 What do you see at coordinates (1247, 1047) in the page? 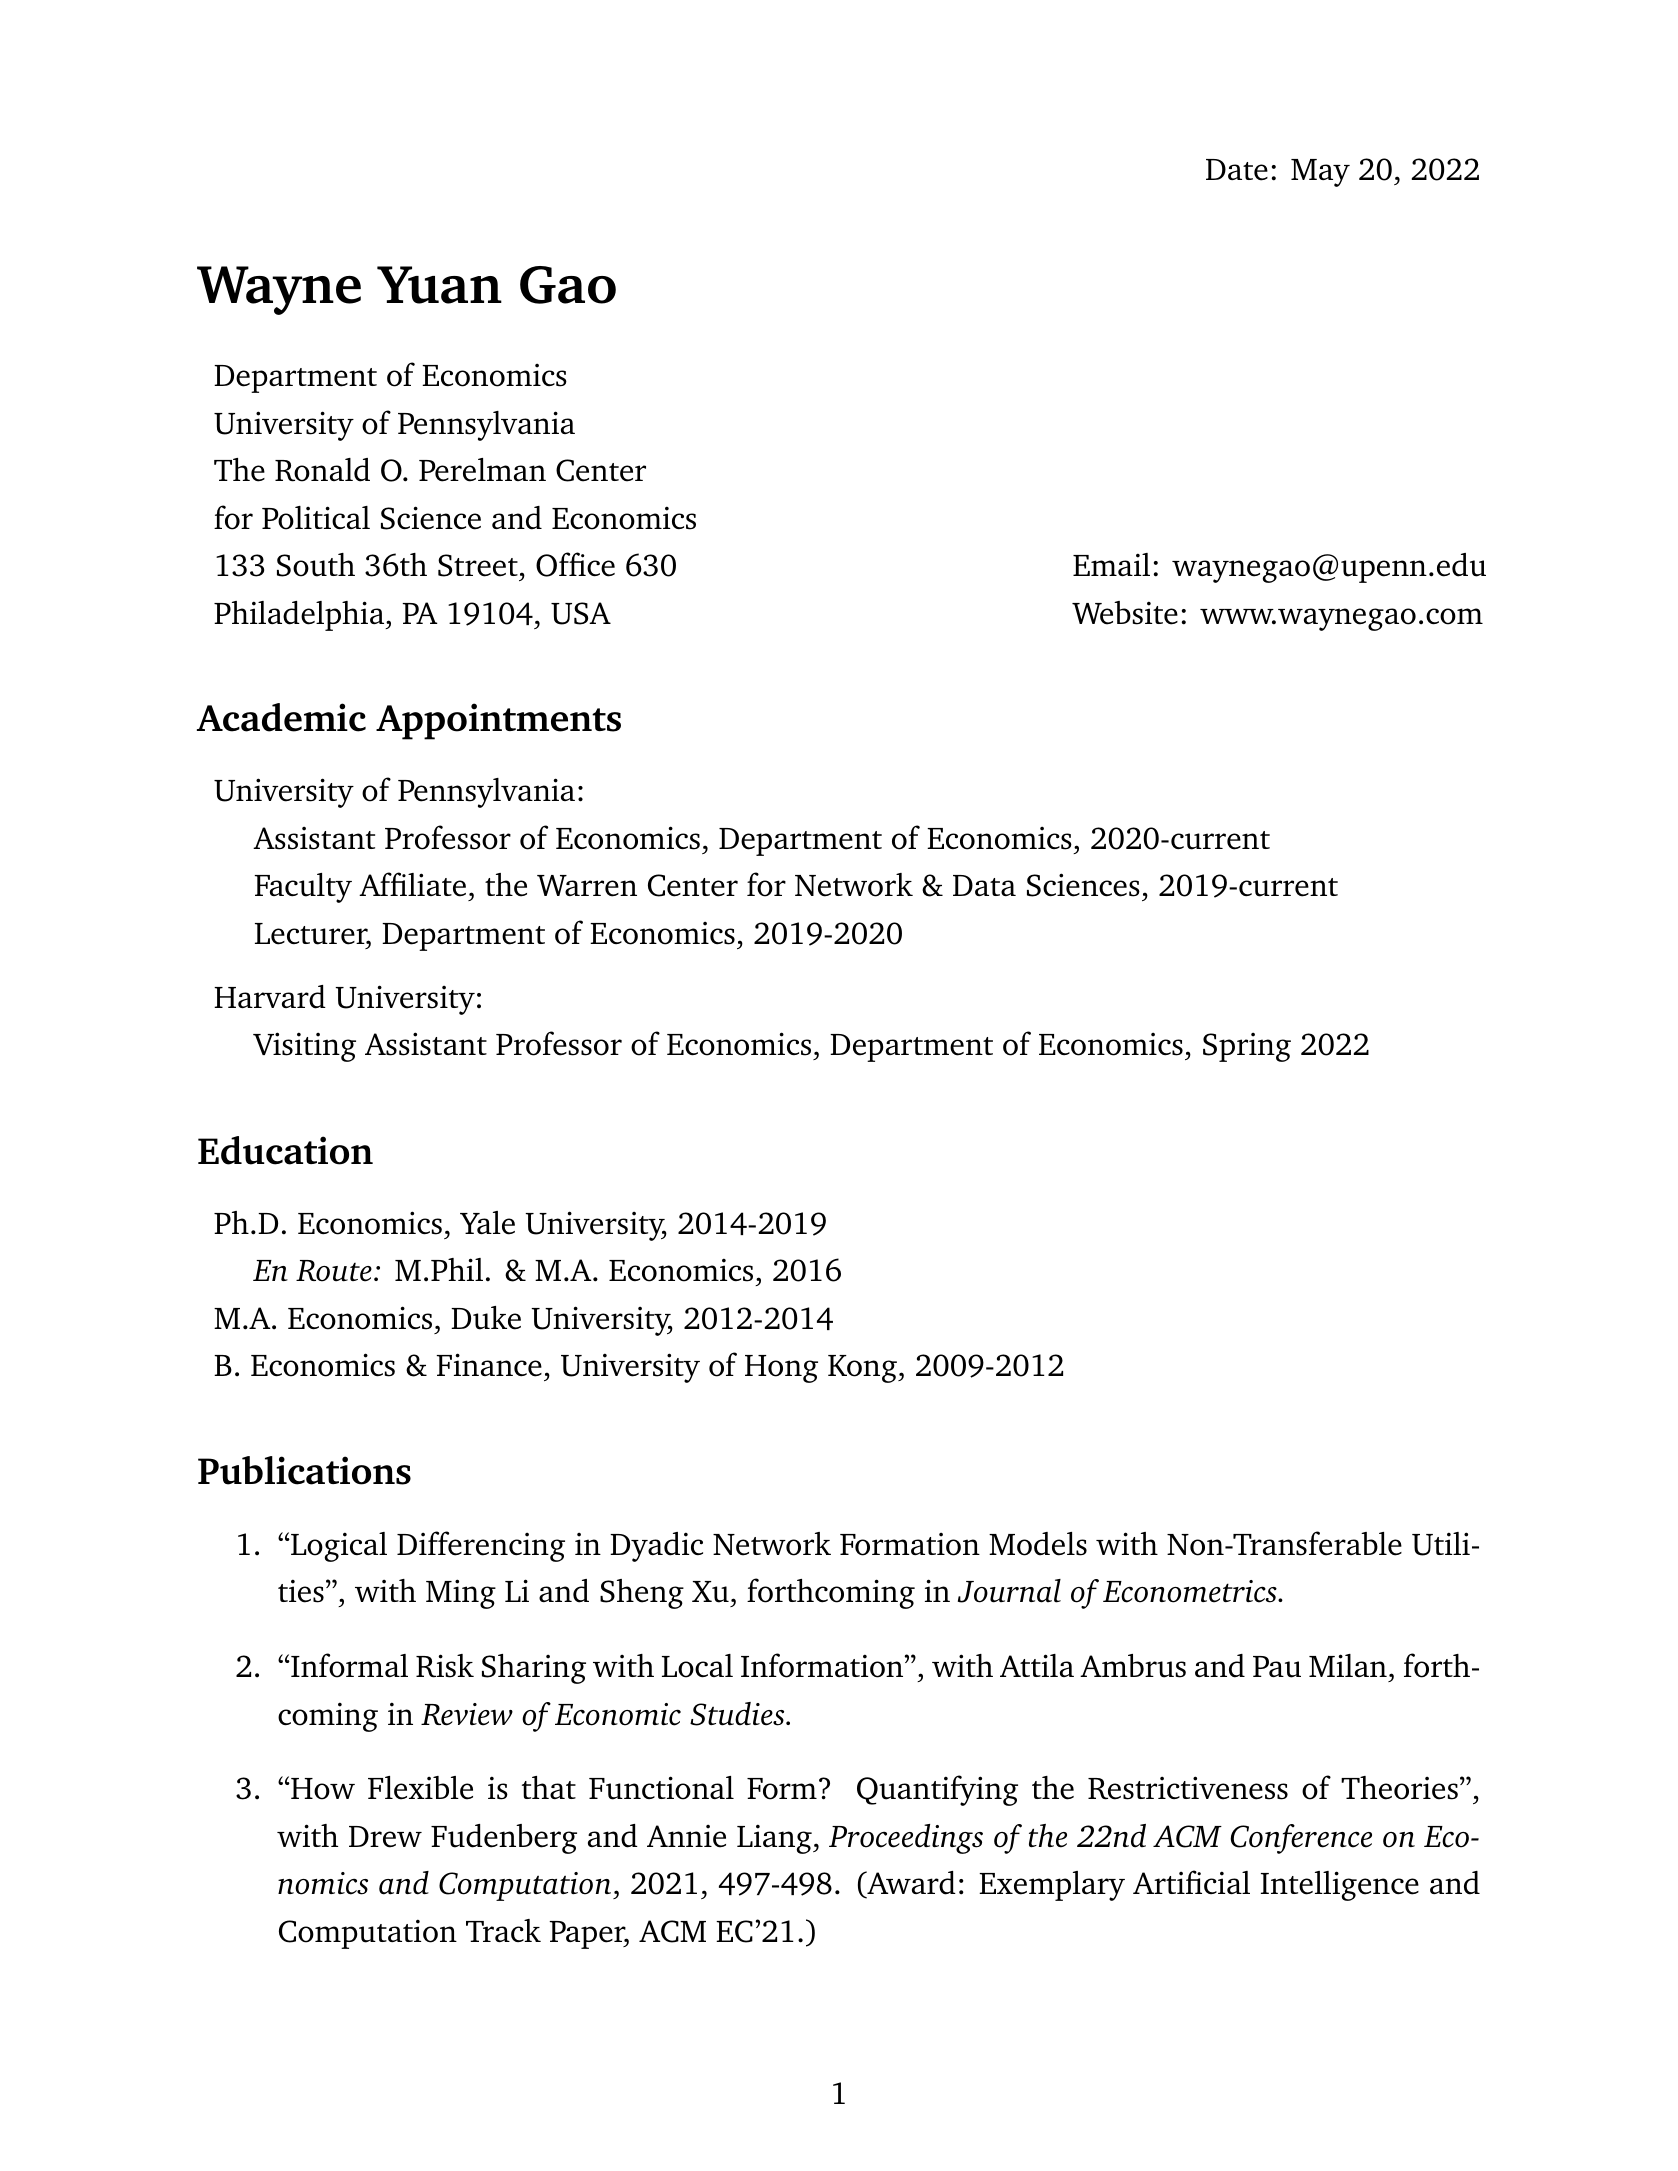
I see `Spring` at bounding box center [1247, 1047].
